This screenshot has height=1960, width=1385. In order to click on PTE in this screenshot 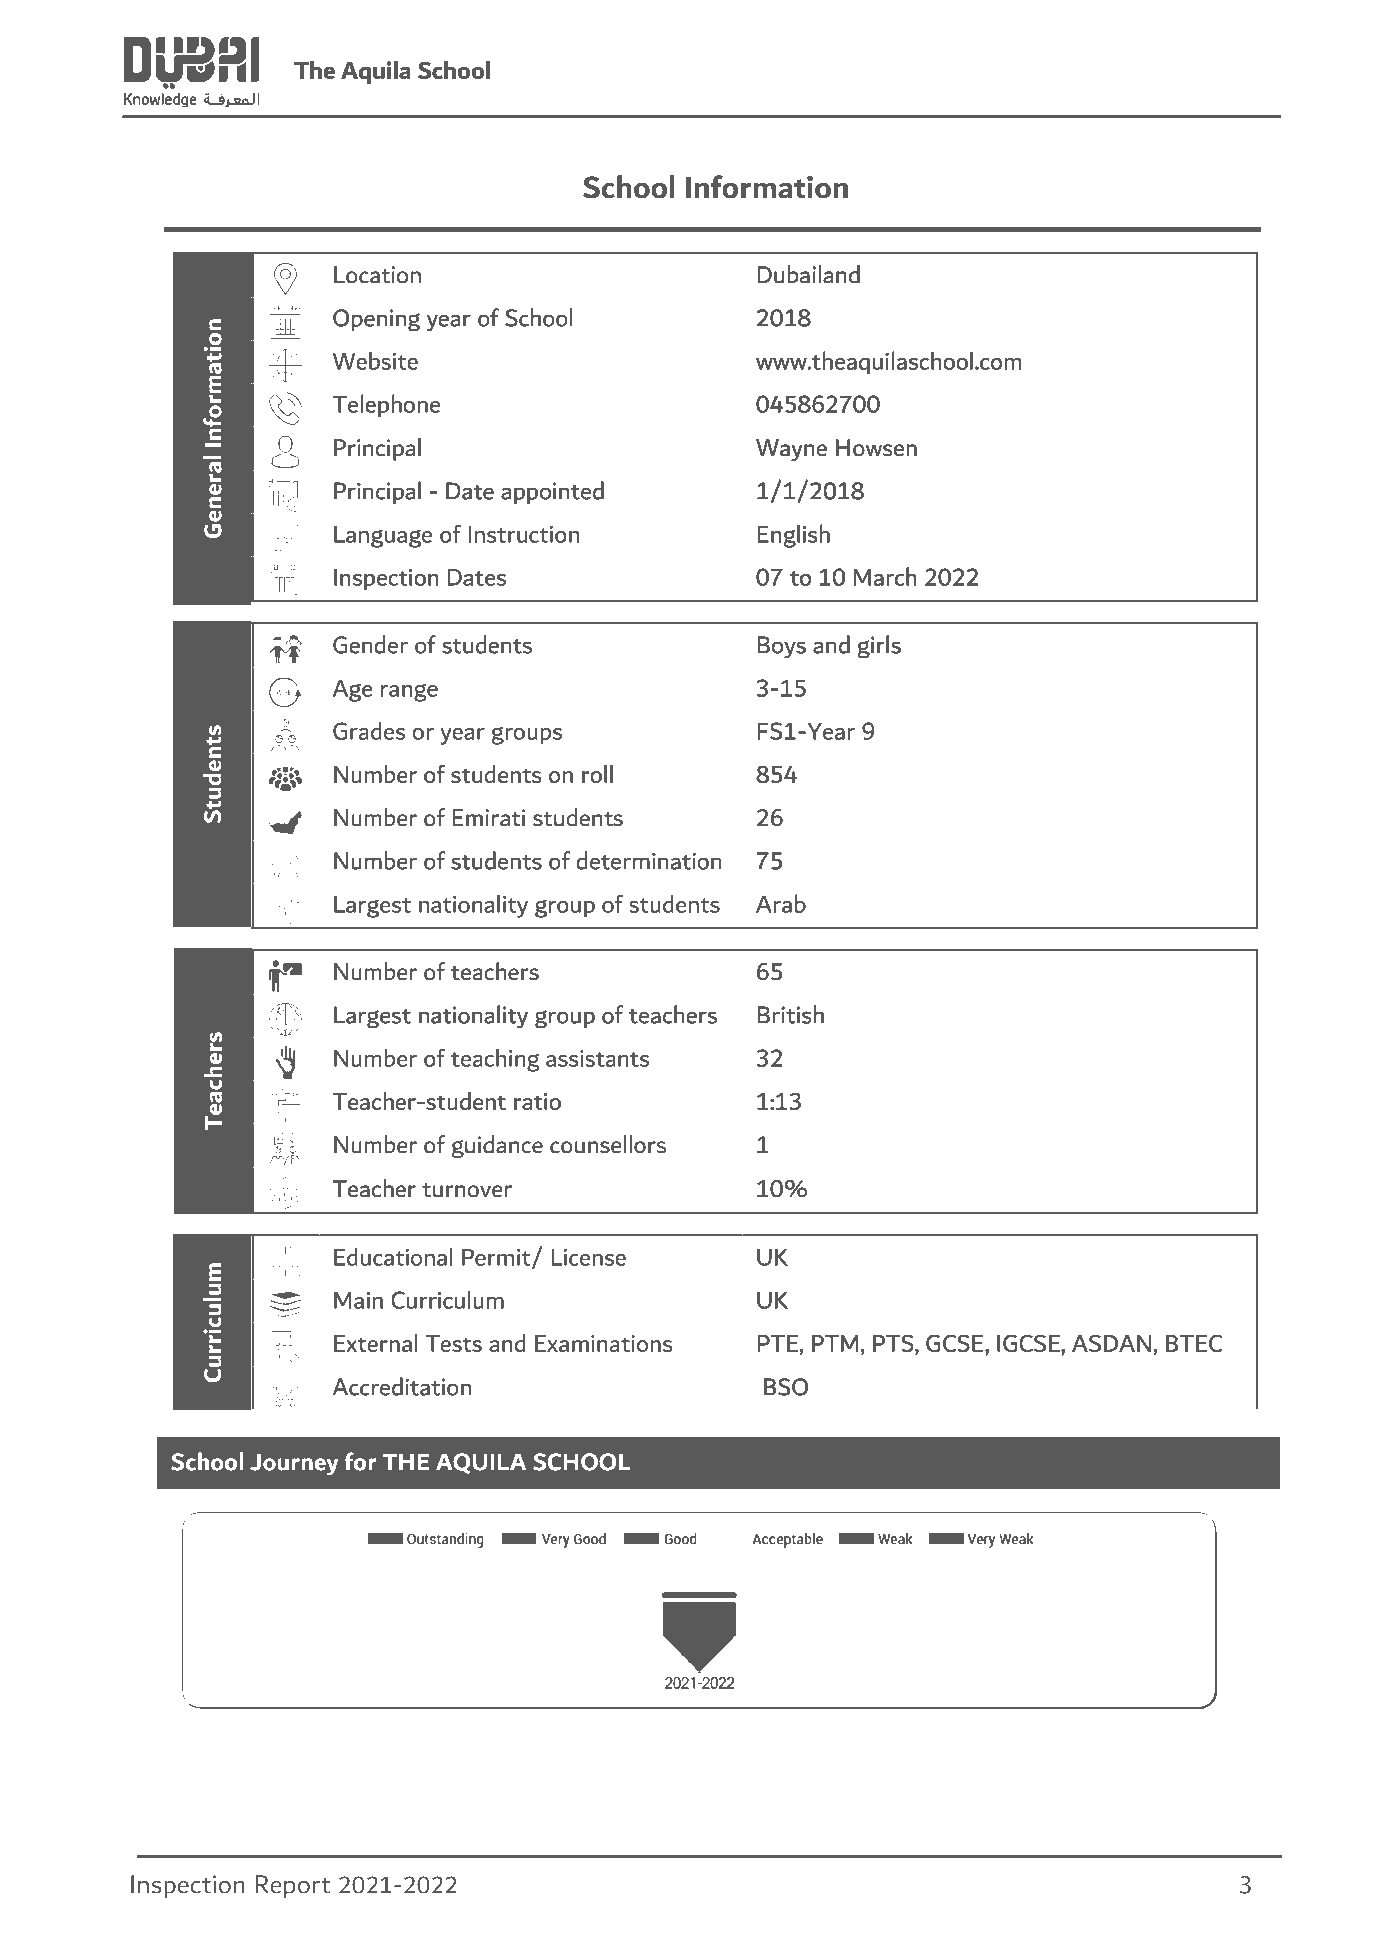, I will do `click(779, 1343)`.
